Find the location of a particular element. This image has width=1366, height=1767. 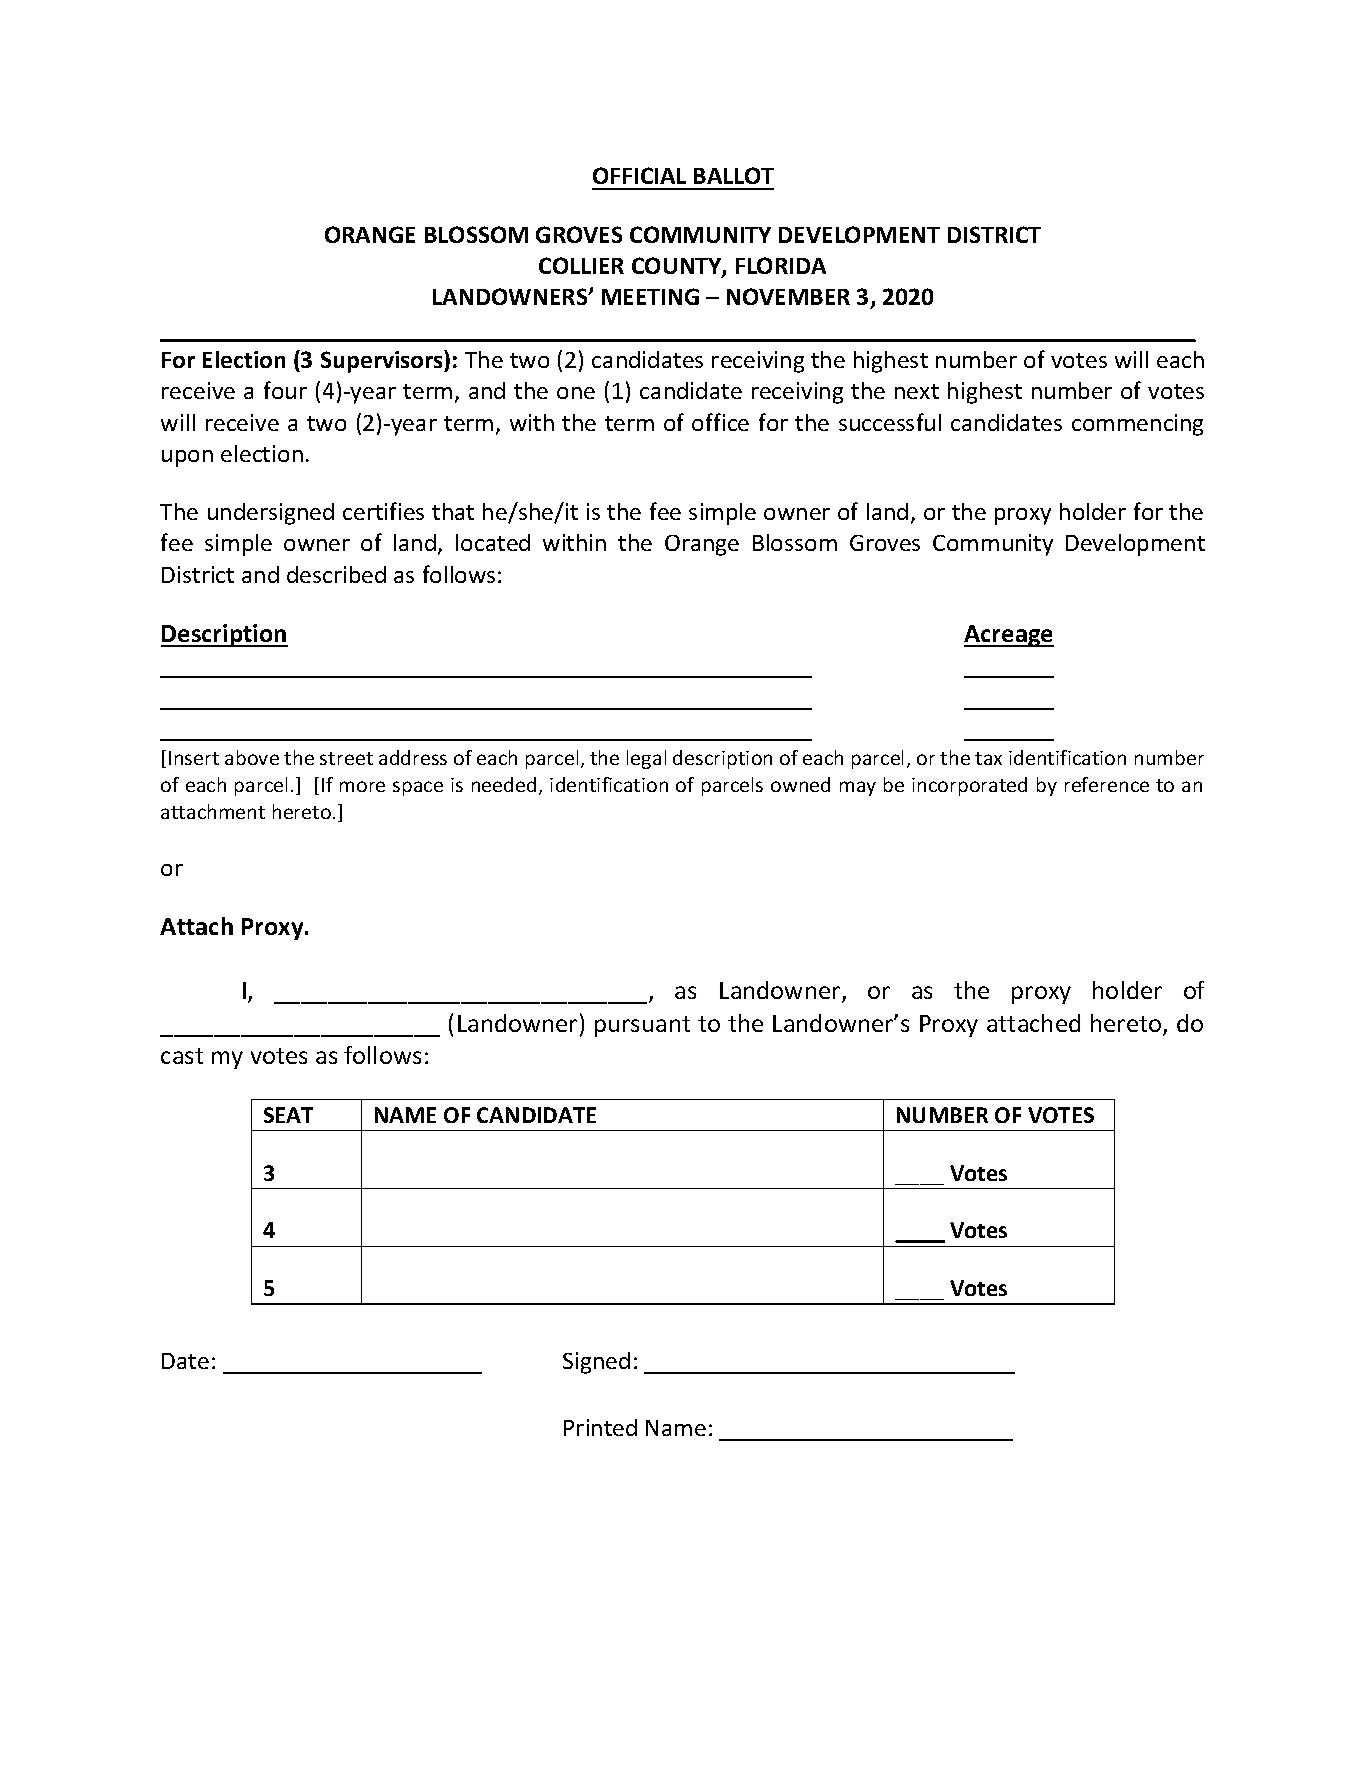

commencing is located at coordinates (1137, 425).
